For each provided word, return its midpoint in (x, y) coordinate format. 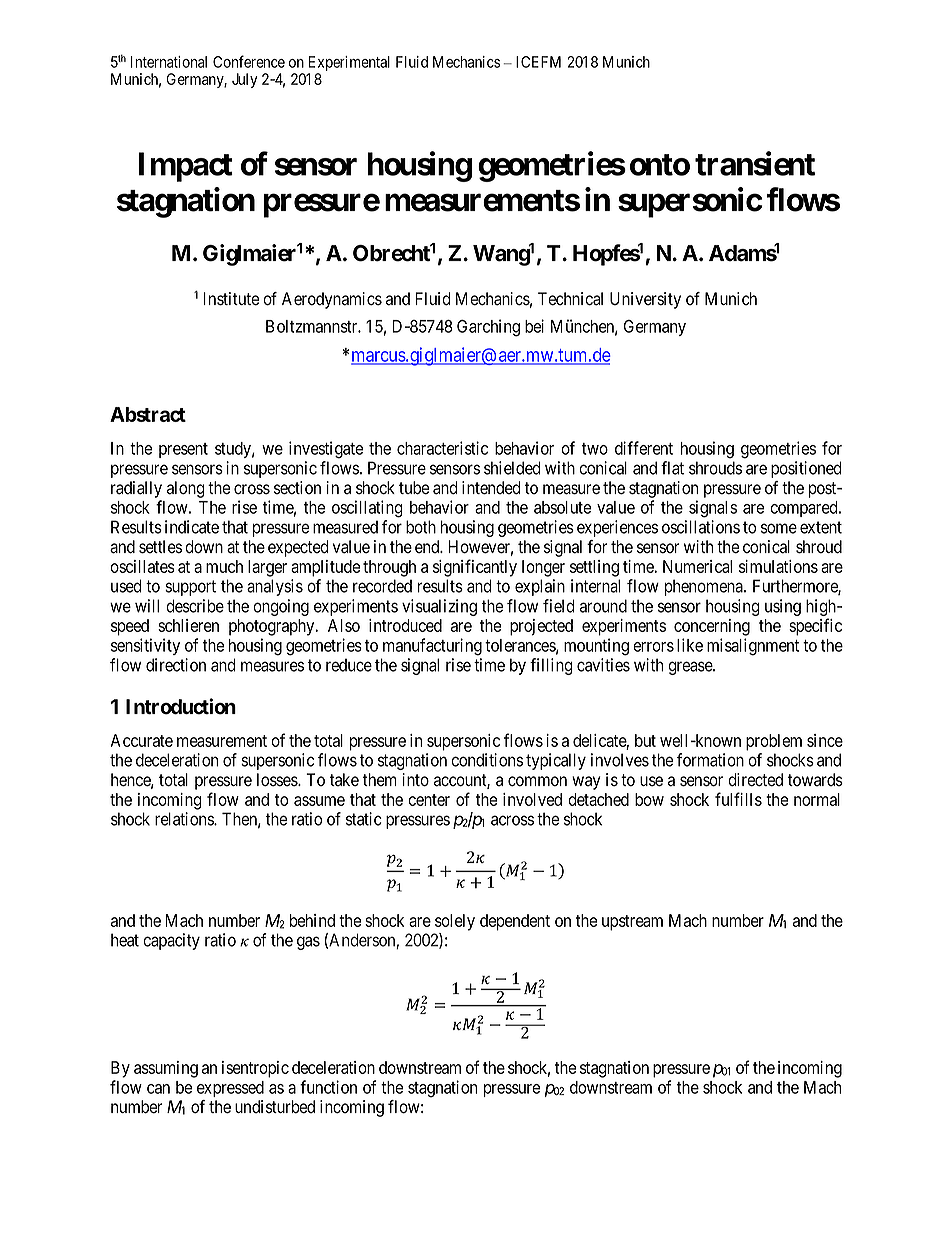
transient (755, 163)
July (245, 80)
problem (774, 742)
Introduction (181, 706)
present (183, 450)
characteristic (442, 448)
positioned (806, 469)
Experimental (349, 63)
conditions (487, 760)
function (328, 1087)
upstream (632, 923)
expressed (230, 1089)
